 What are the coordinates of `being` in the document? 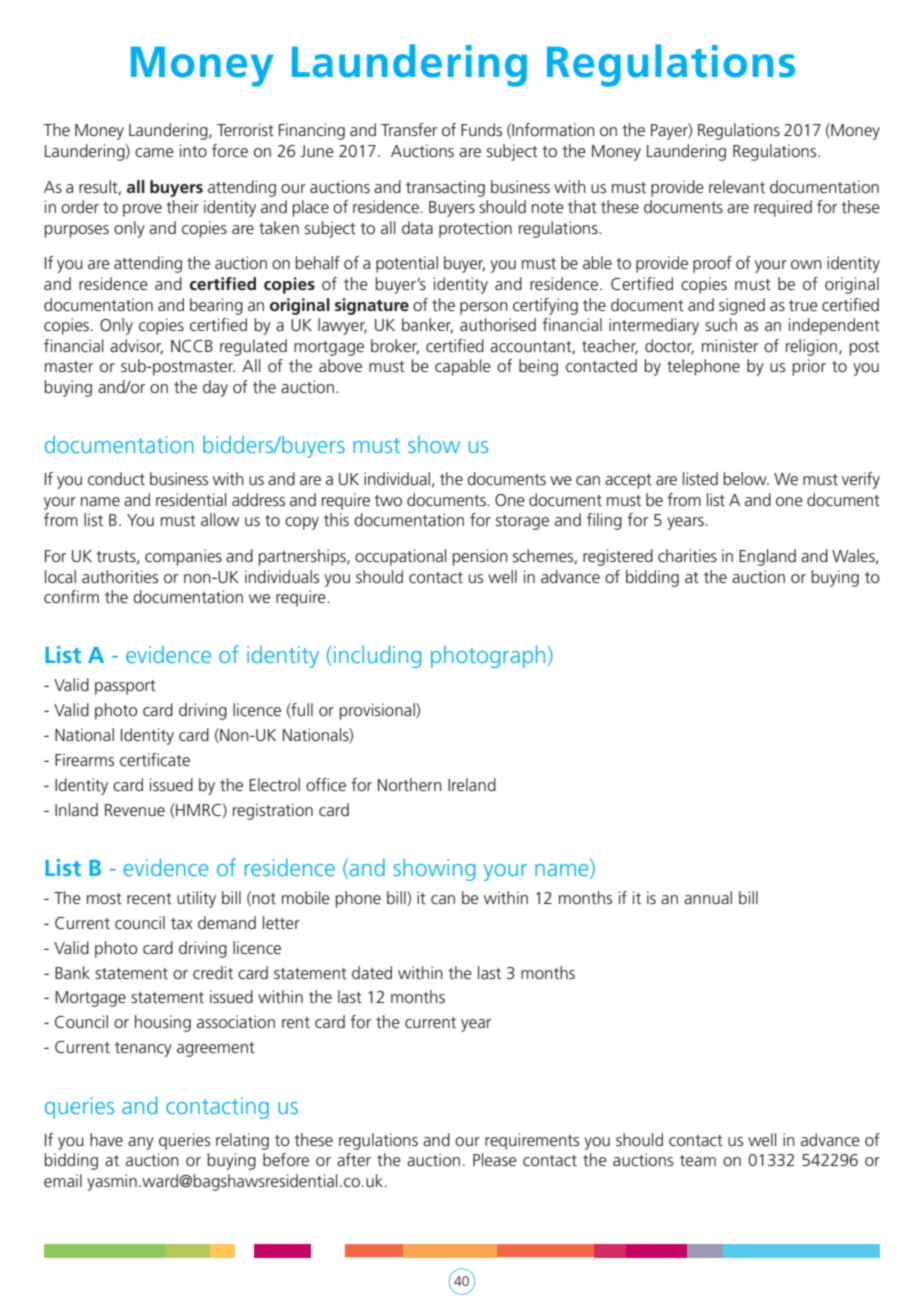 It's located at (538, 367).
